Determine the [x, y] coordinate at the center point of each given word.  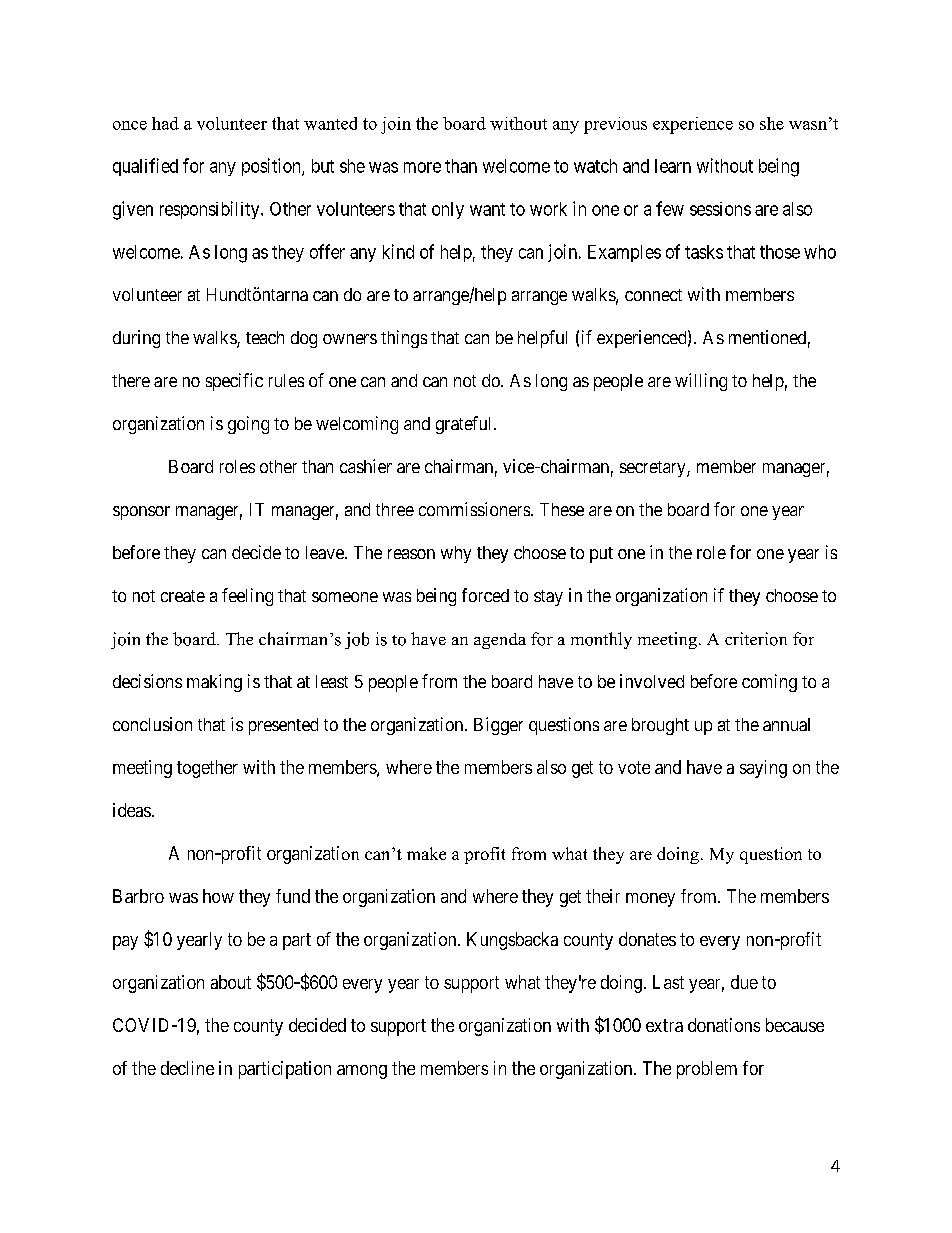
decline [187, 1068]
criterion [756, 639]
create [183, 596]
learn [673, 166]
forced [485, 595]
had [165, 123]
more [422, 167]
